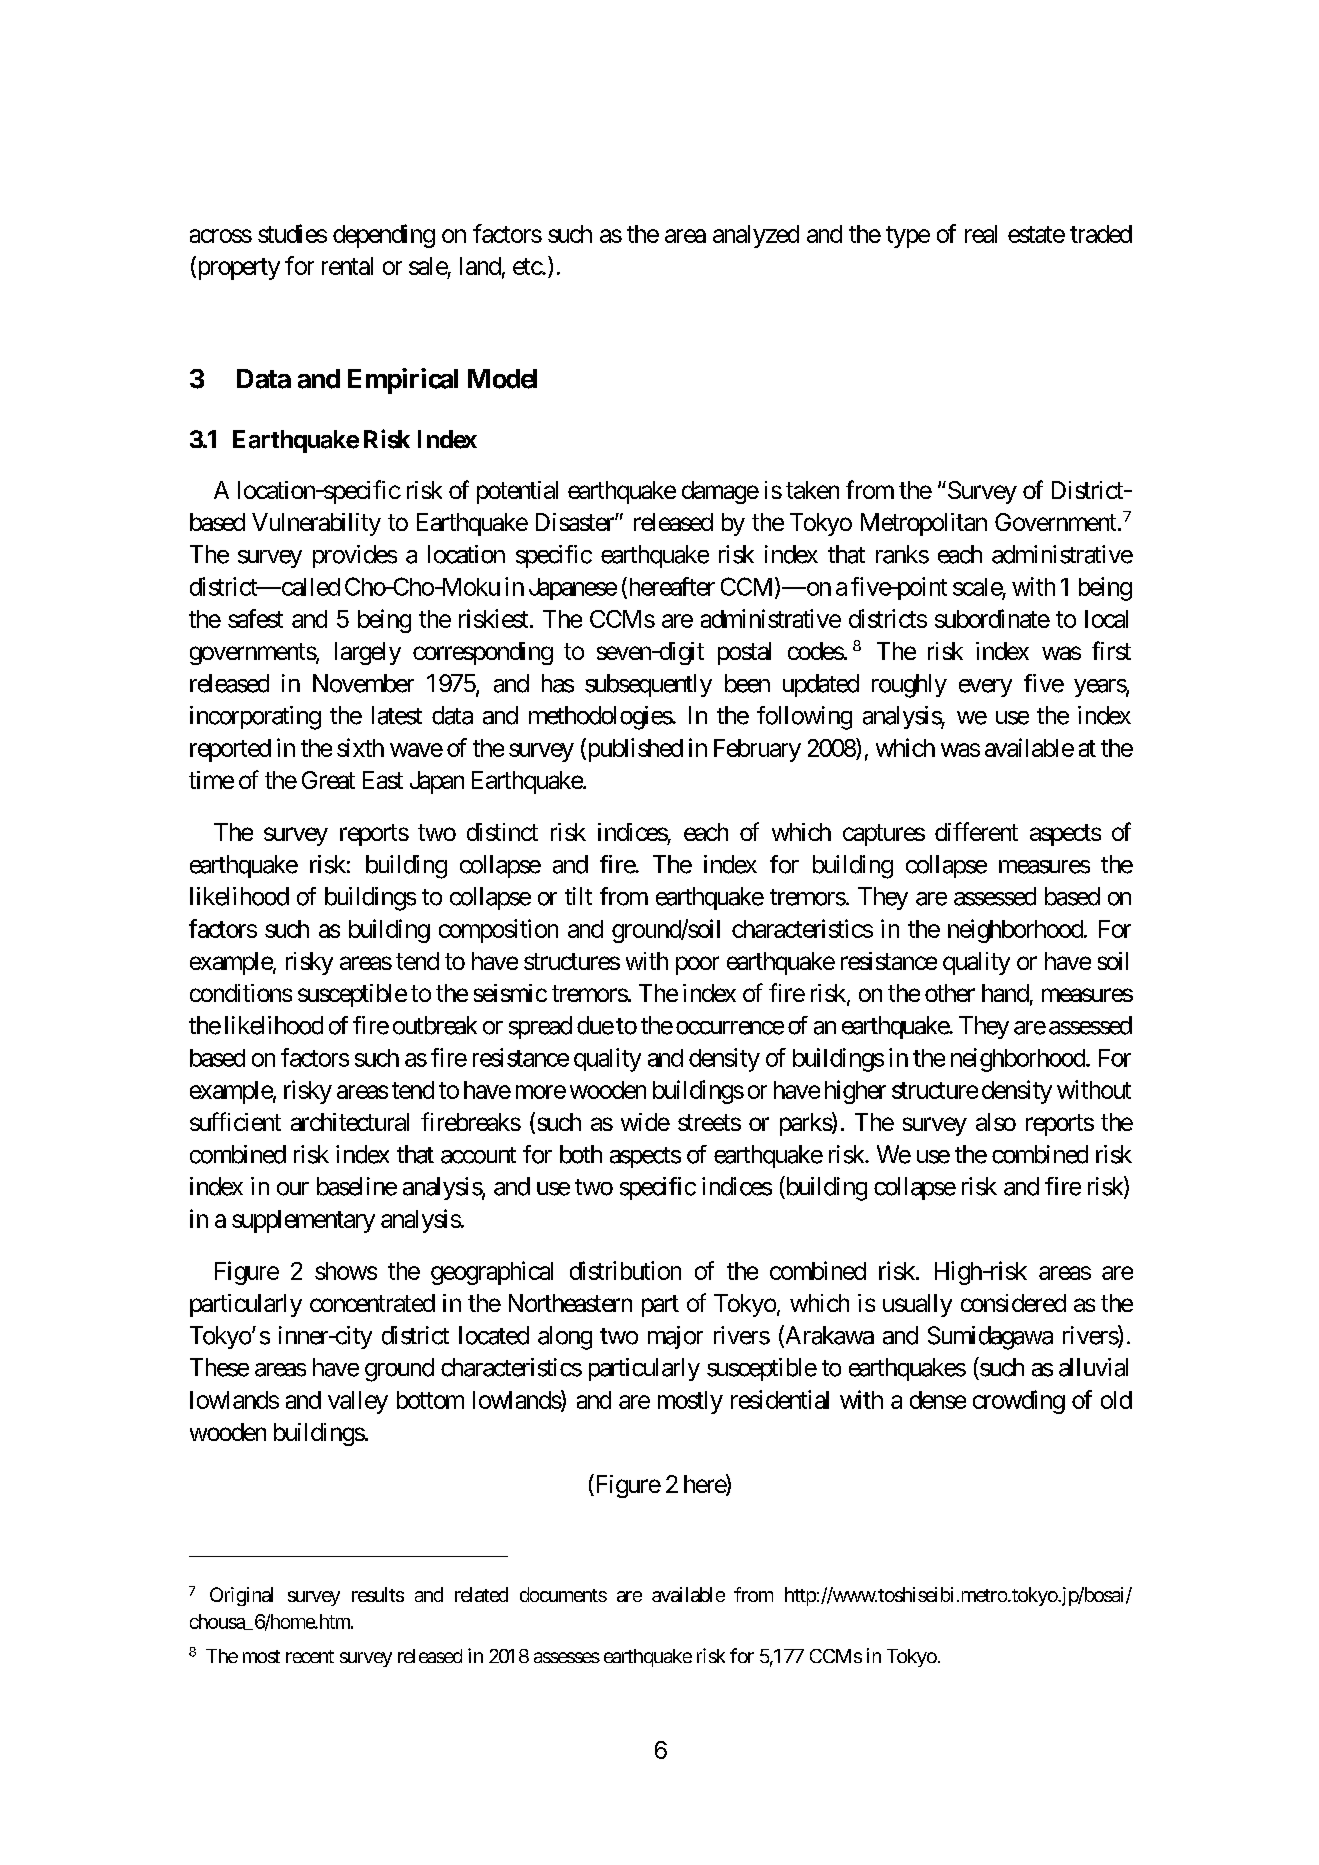  What do you see at coordinates (435, 1025) in the page?
I see `outbreak` at bounding box center [435, 1025].
